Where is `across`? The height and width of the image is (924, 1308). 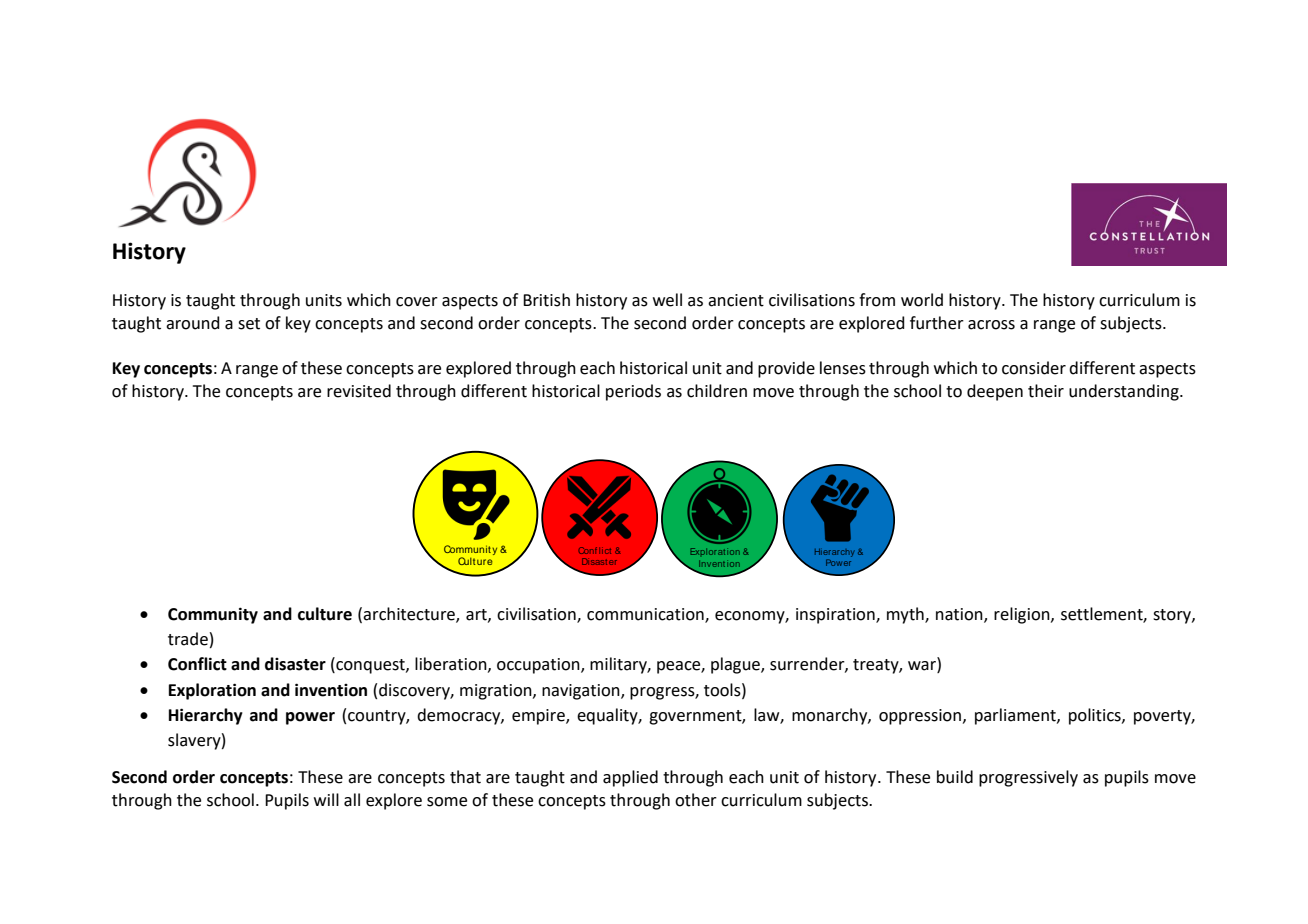
across is located at coordinates (991, 325).
